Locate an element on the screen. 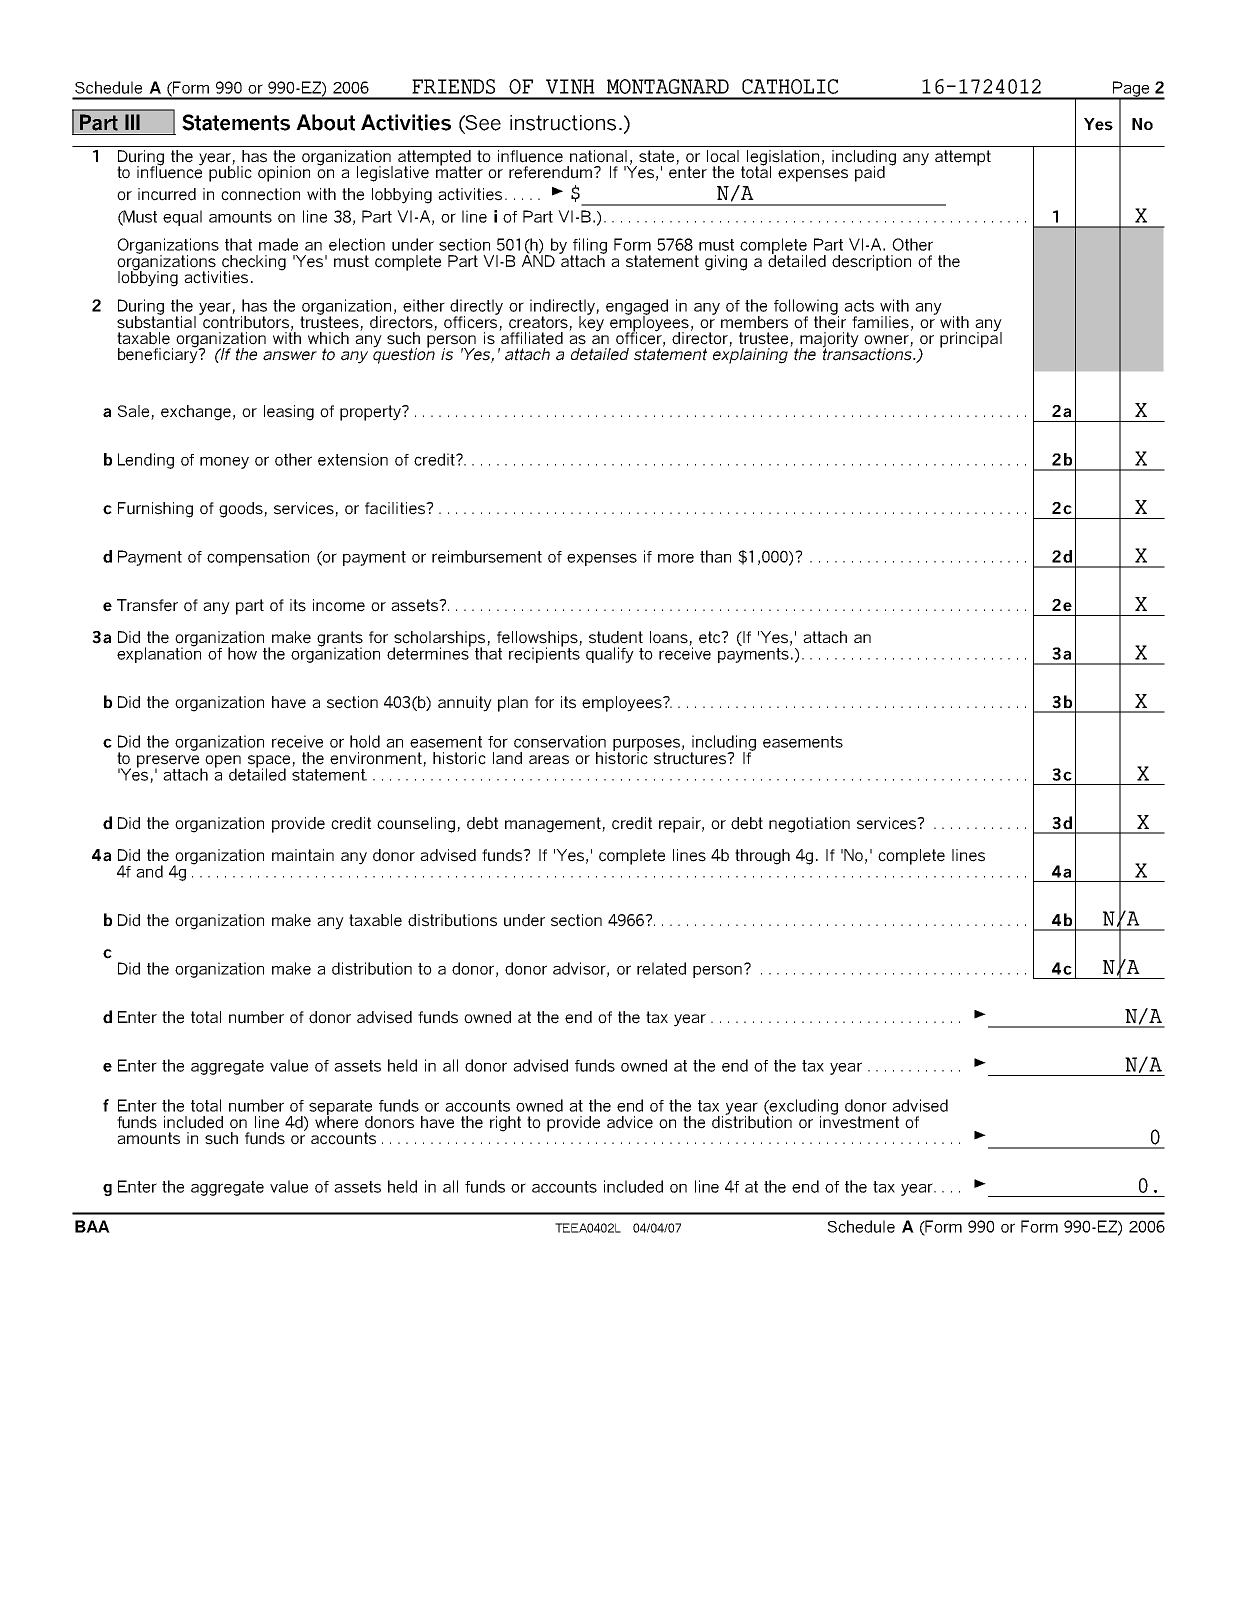 The width and height of the screenshot is (1237, 1600). paid is located at coordinates (870, 174).
